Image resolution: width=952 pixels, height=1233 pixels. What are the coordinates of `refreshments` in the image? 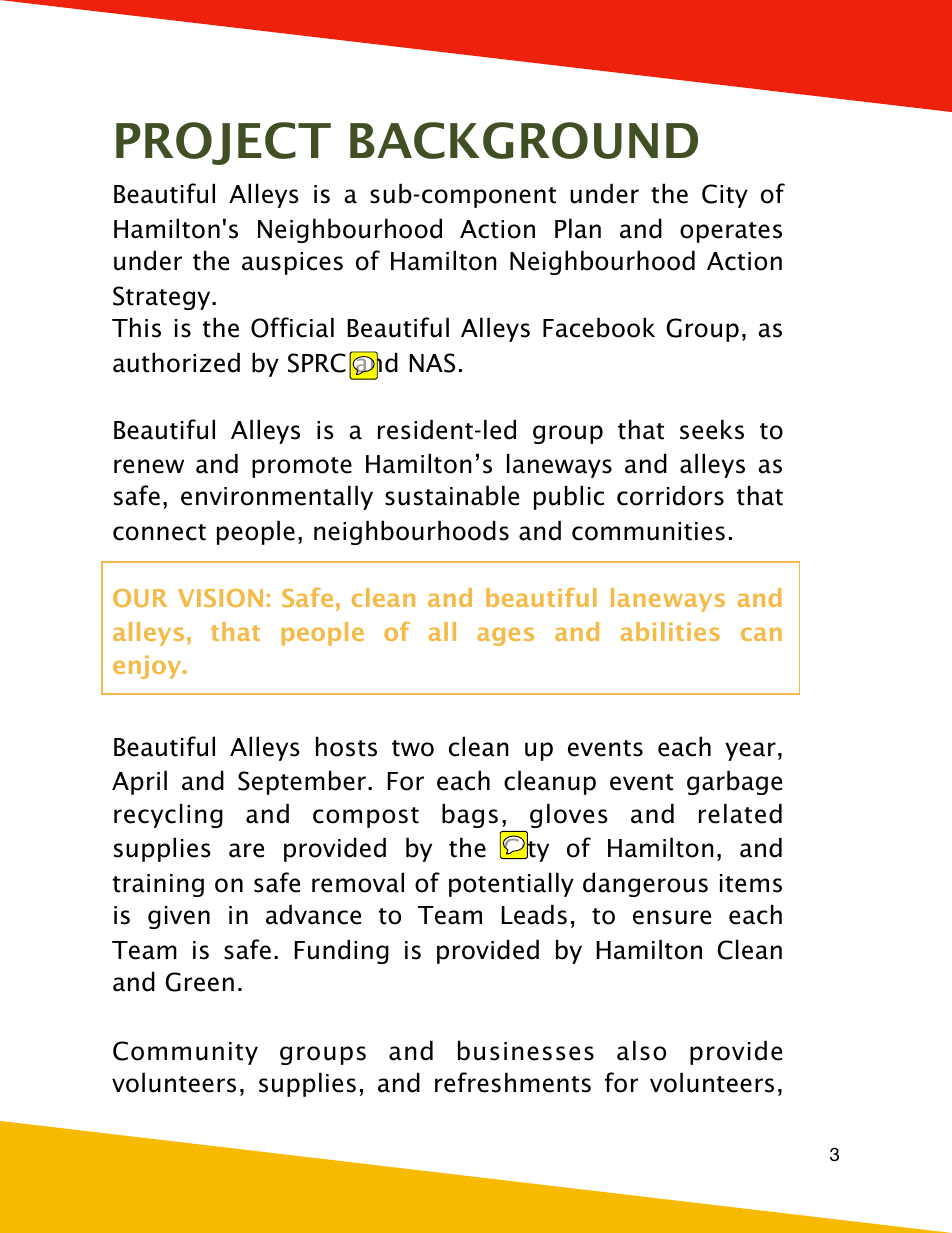 It's located at (513, 1082).
